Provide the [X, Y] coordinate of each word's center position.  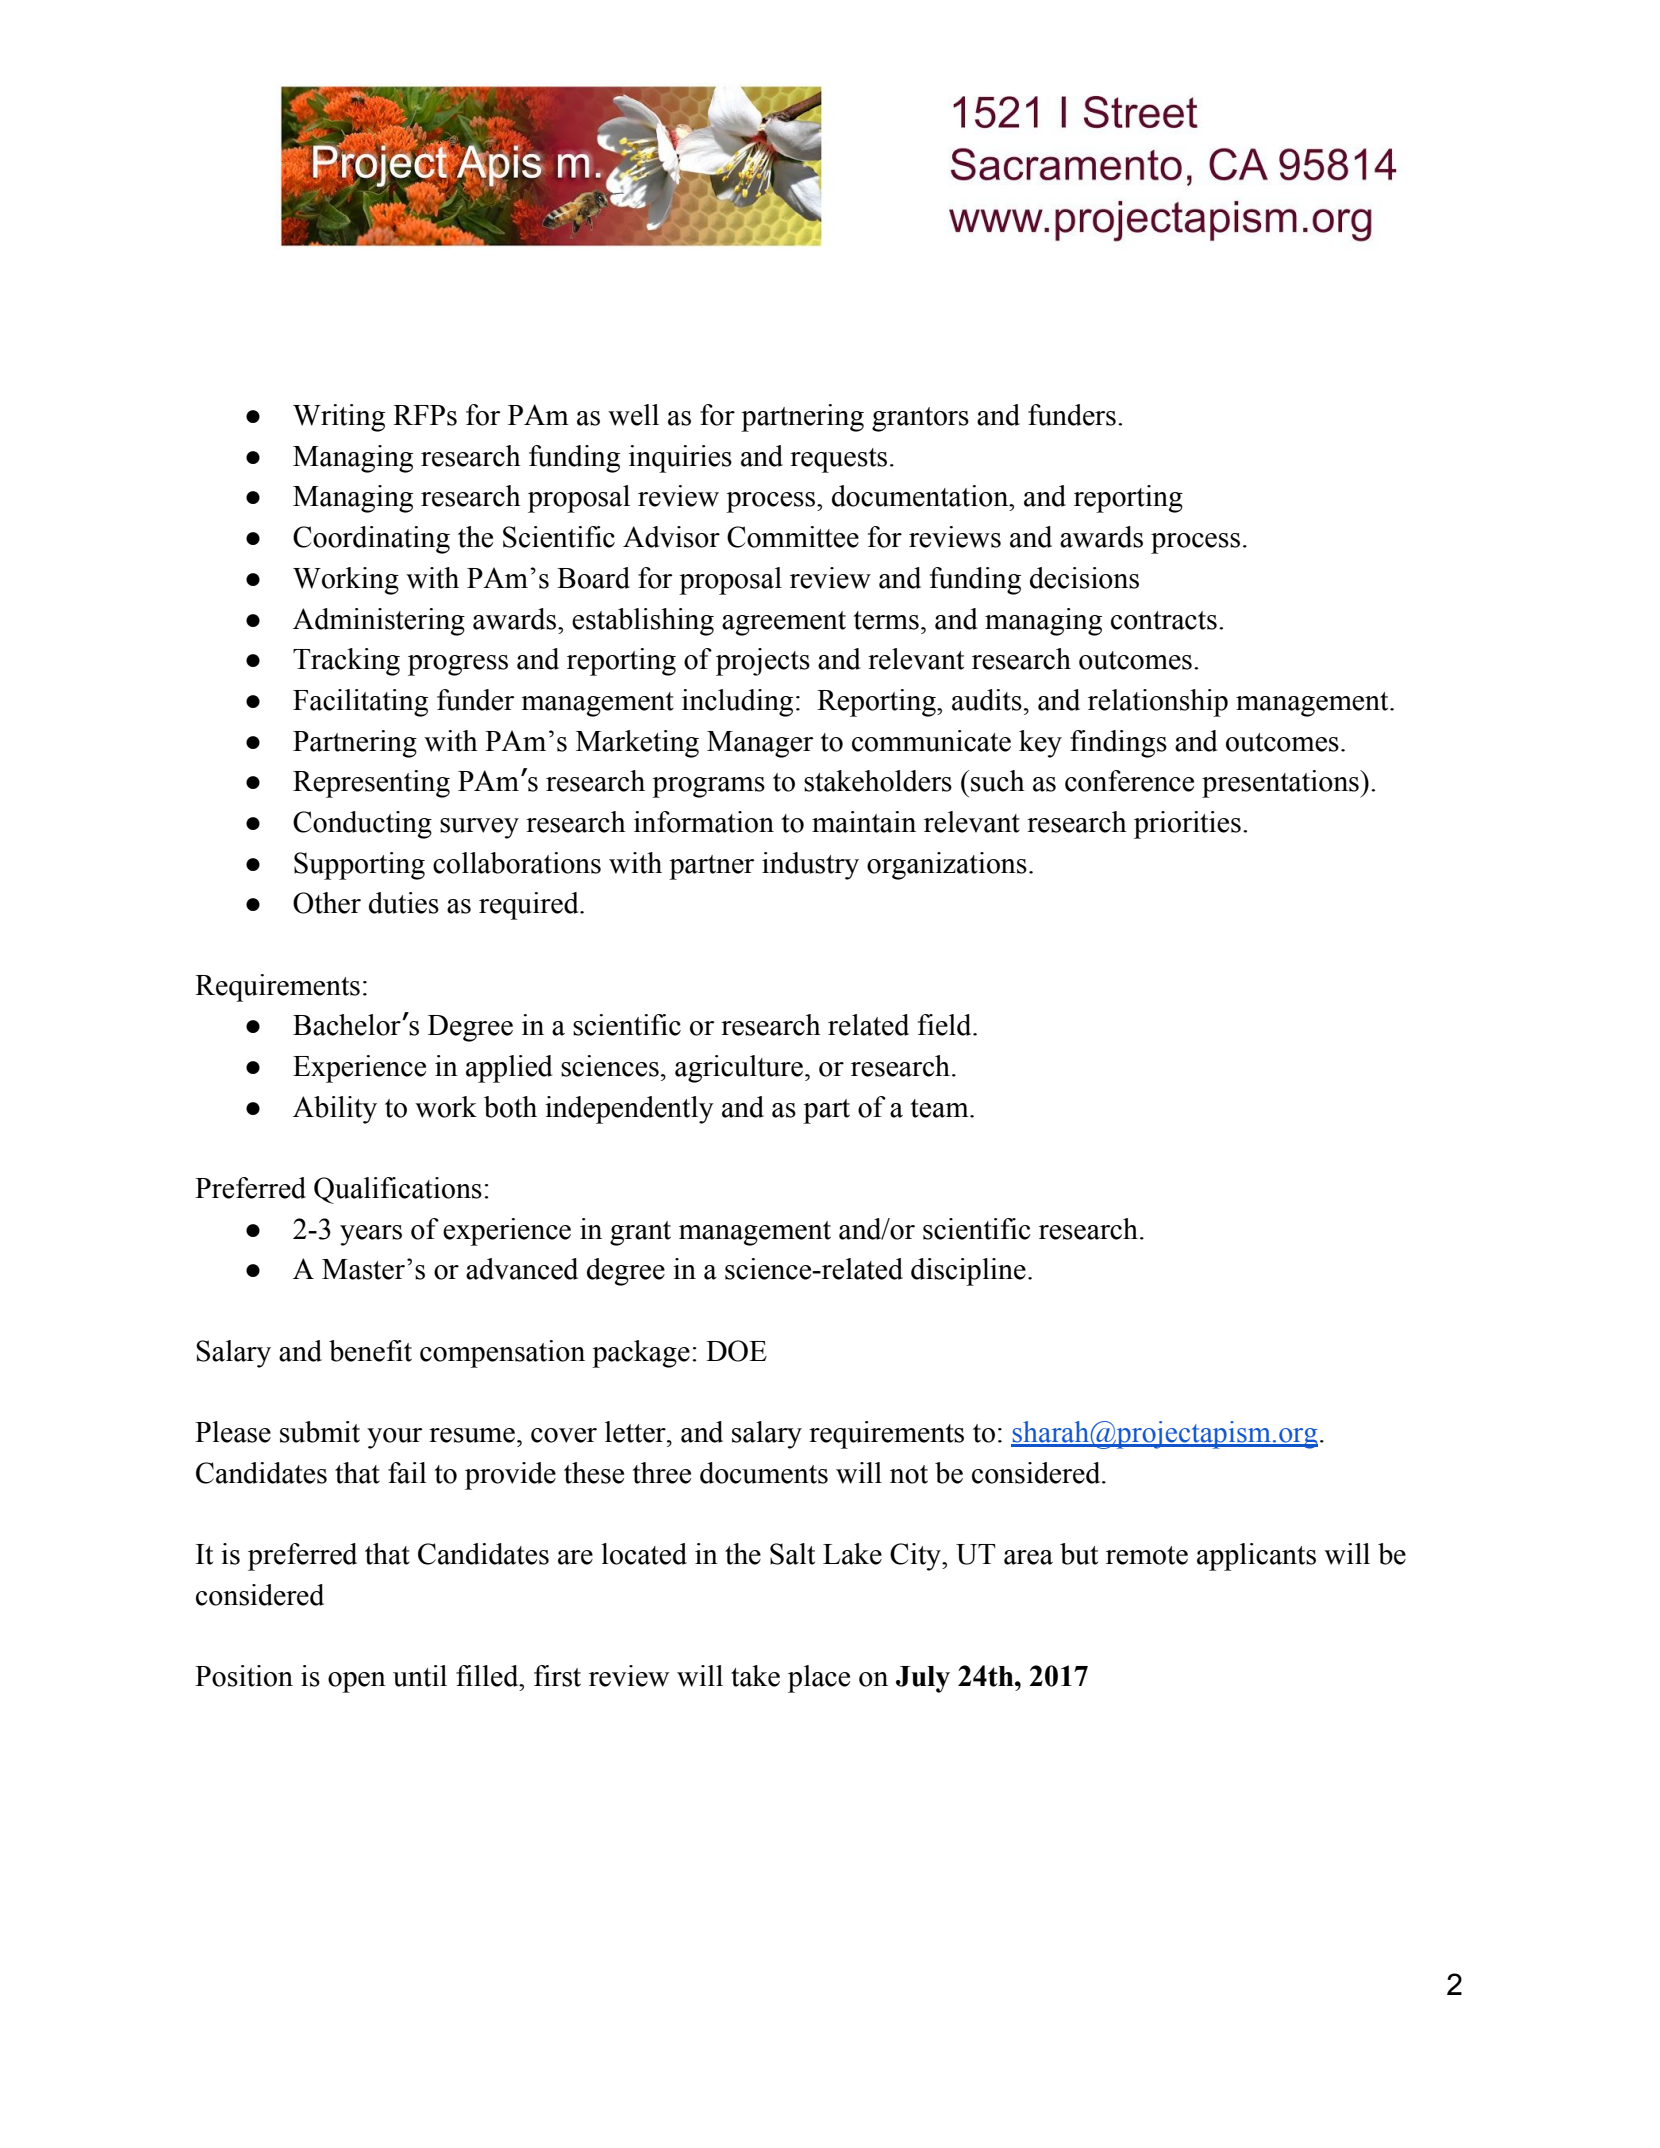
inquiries [680, 459]
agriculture [739, 1069]
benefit [370, 1351]
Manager [760, 744]
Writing [339, 418]
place [819, 1679]
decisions [1084, 578]
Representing [371, 784]
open [357, 1682]
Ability [335, 1110]
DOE [736, 1351]
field [946, 1025]
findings [1118, 744]
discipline [968, 1272]
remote [1147, 1555]
